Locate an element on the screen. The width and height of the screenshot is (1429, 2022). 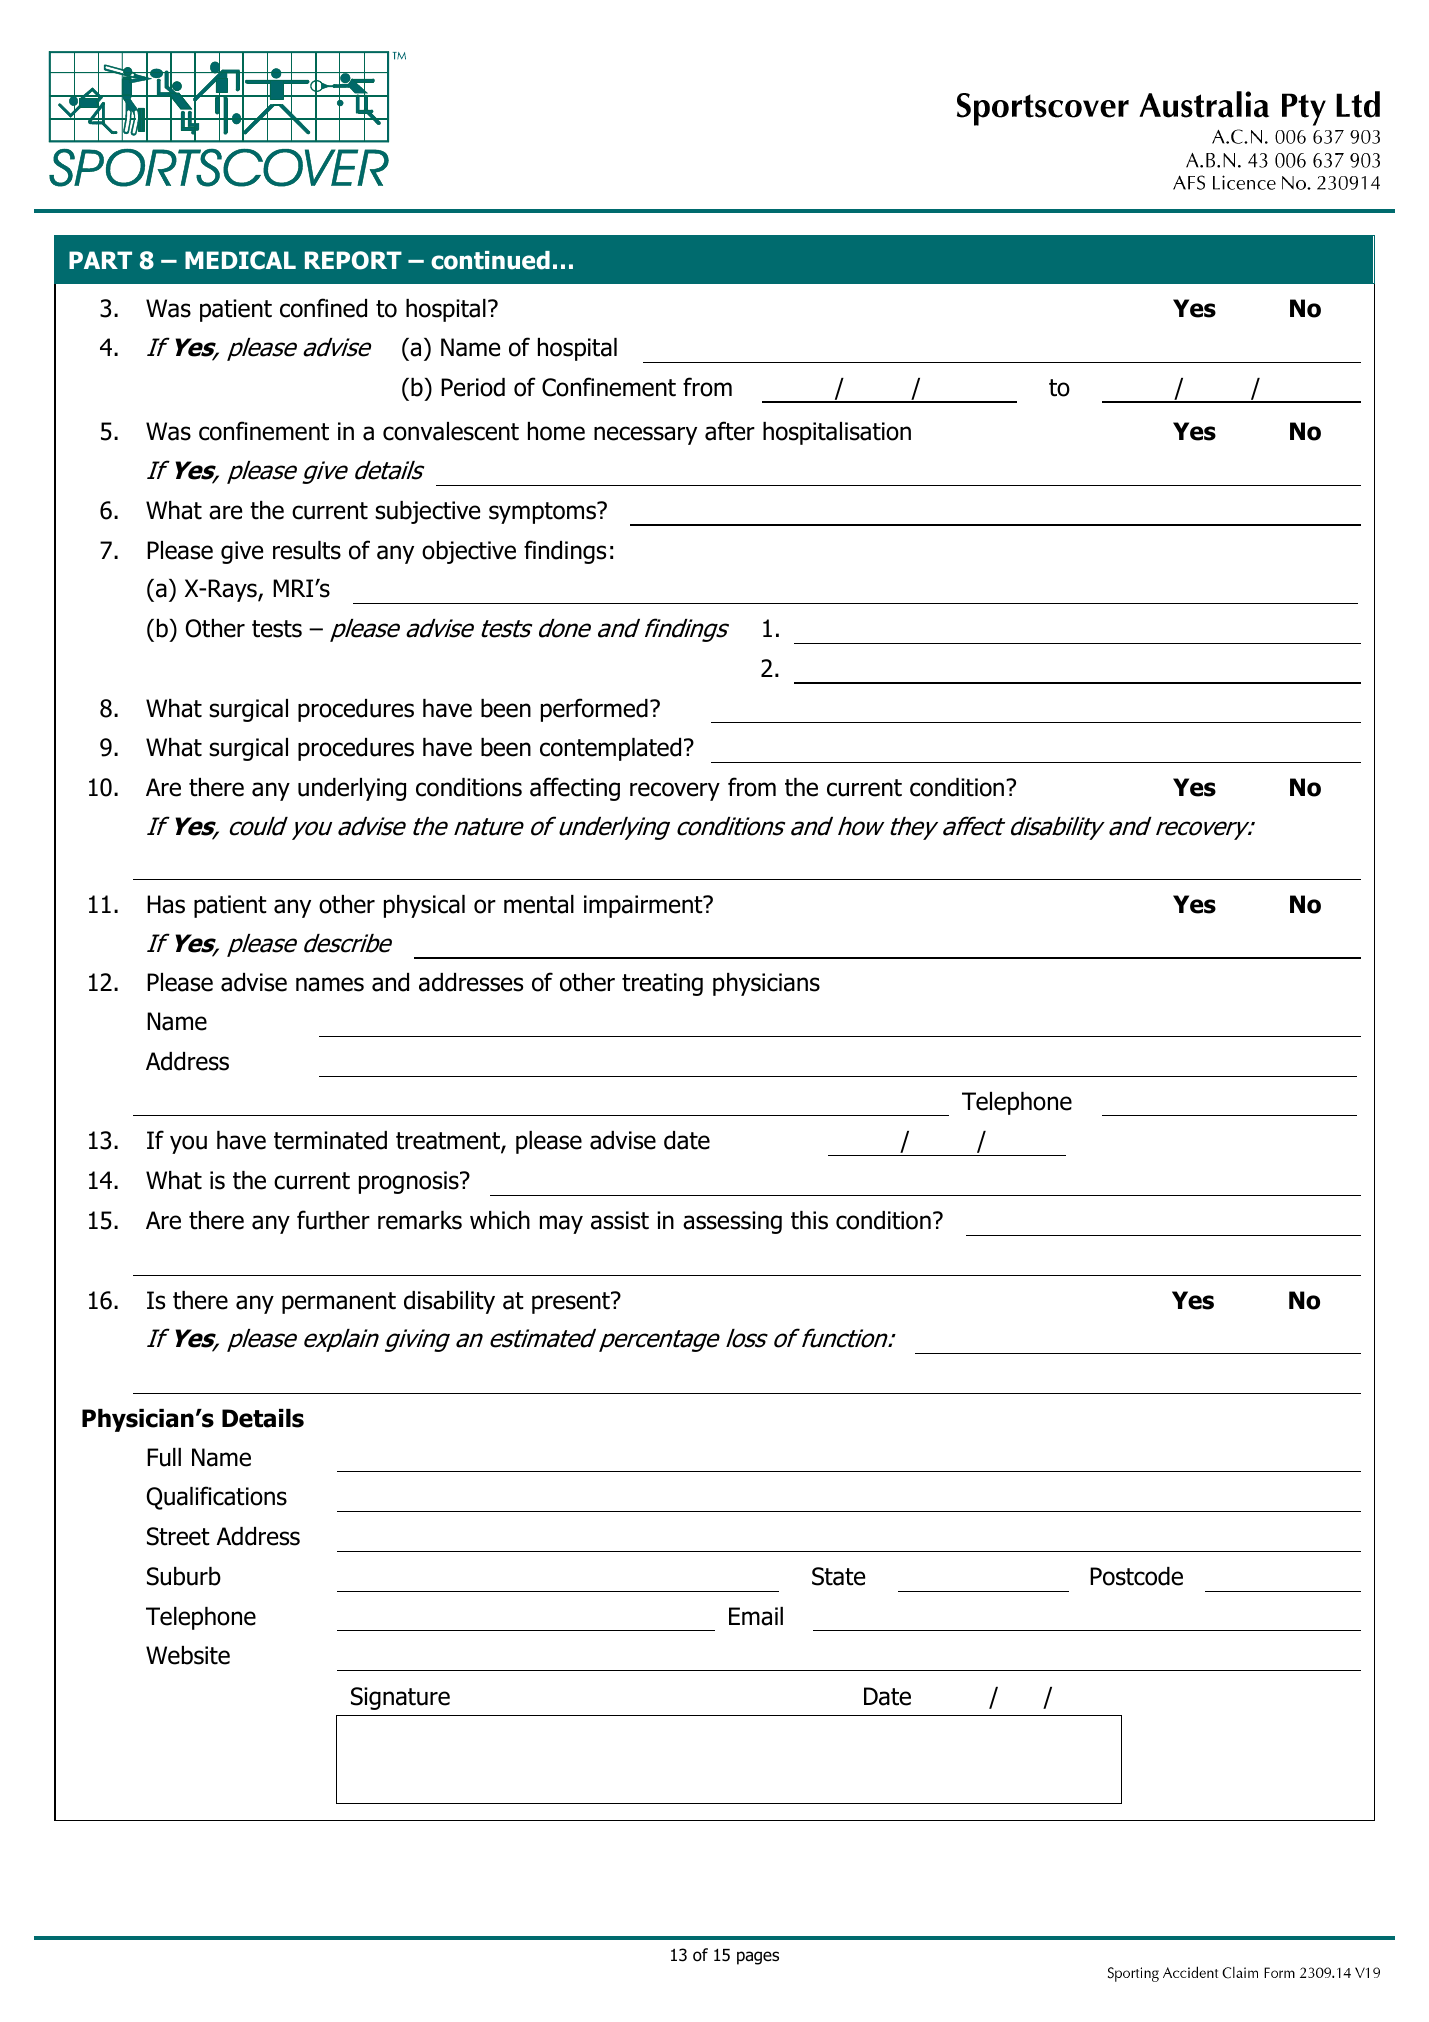
pages is located at coordinates (758, 1958).
